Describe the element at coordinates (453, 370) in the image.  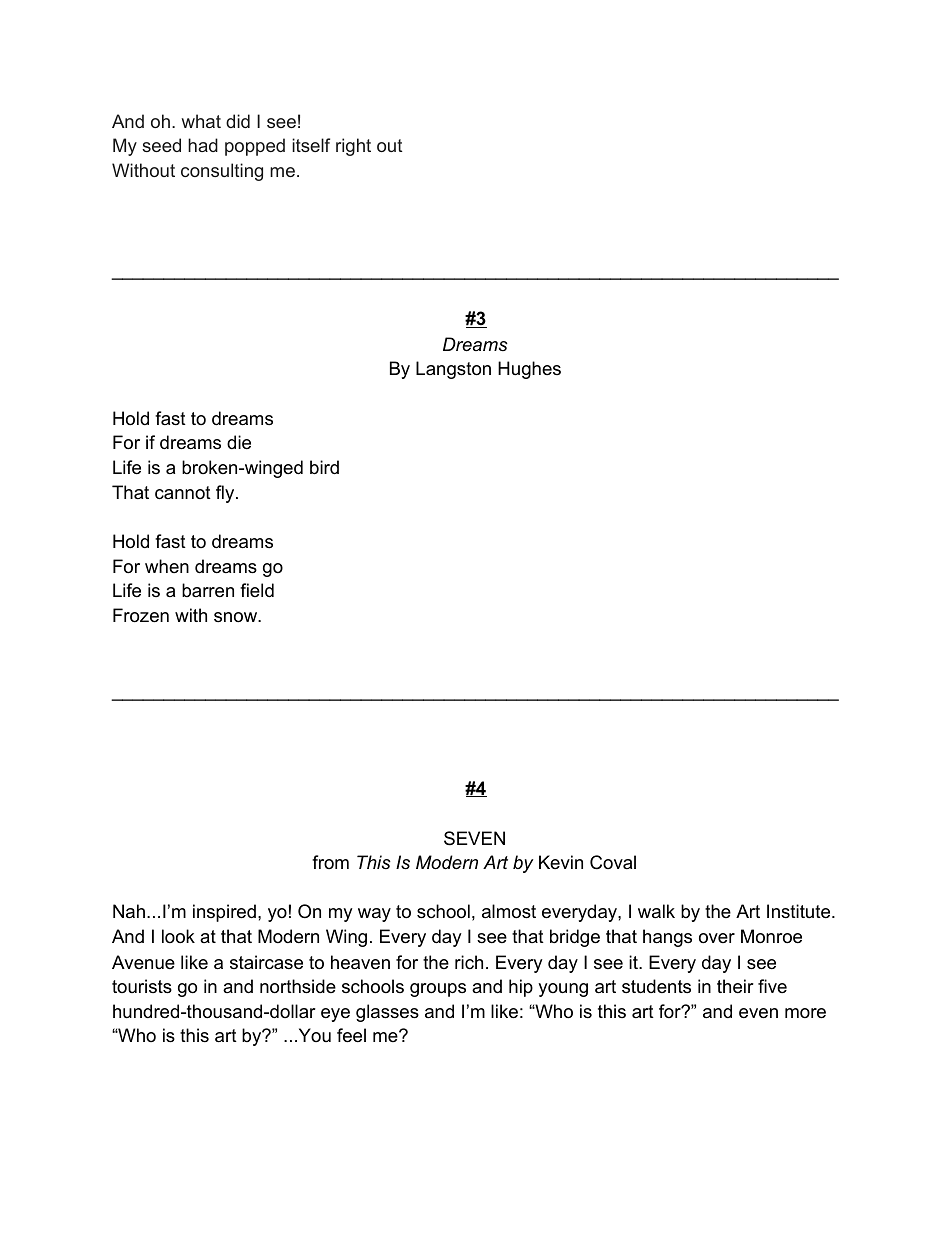
I see `Langston` at that location.
